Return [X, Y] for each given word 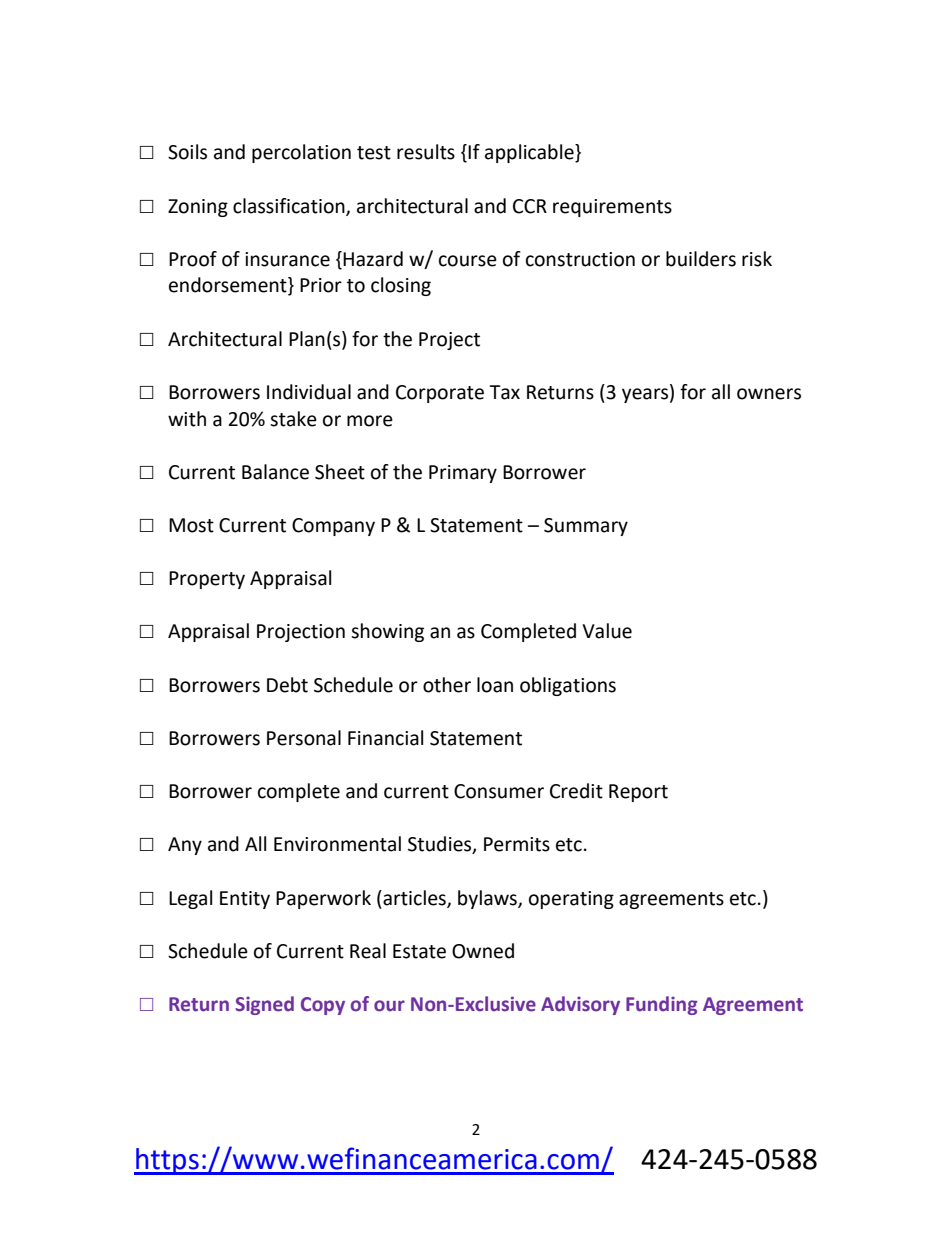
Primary [463, 474]
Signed [264, 1005]
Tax [504, 392]
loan [495, 685]
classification [290, 206]
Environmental [337, 844]
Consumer [499, 791]
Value [607, 631]
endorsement [229, 286]
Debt [287, 685]
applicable [530, 153]
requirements [612, 208]
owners [769, 394]
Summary [586, 527]
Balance [275, 472]
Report [638, 793]
